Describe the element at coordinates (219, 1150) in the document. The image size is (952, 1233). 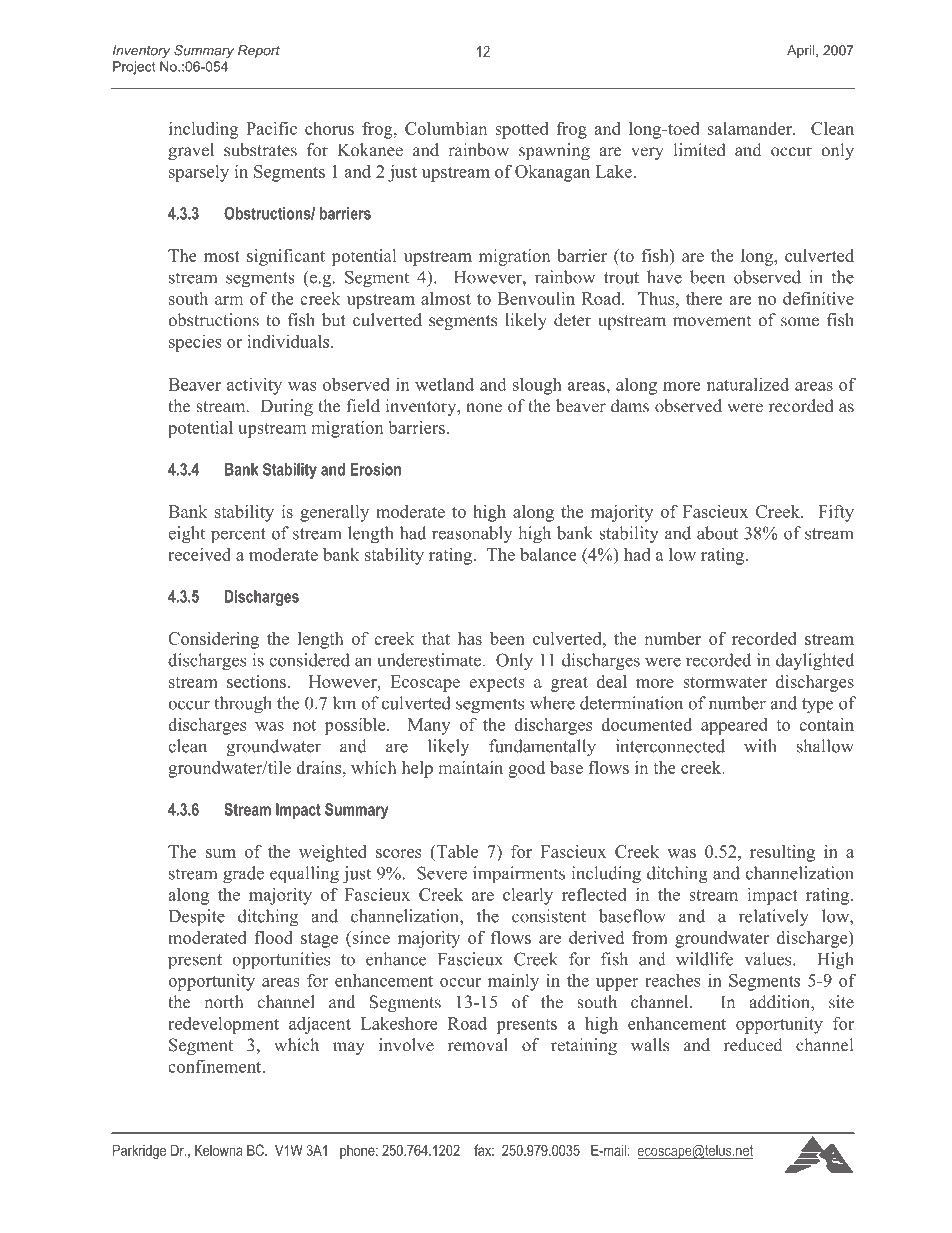
I see `Kelowna` at that location.
